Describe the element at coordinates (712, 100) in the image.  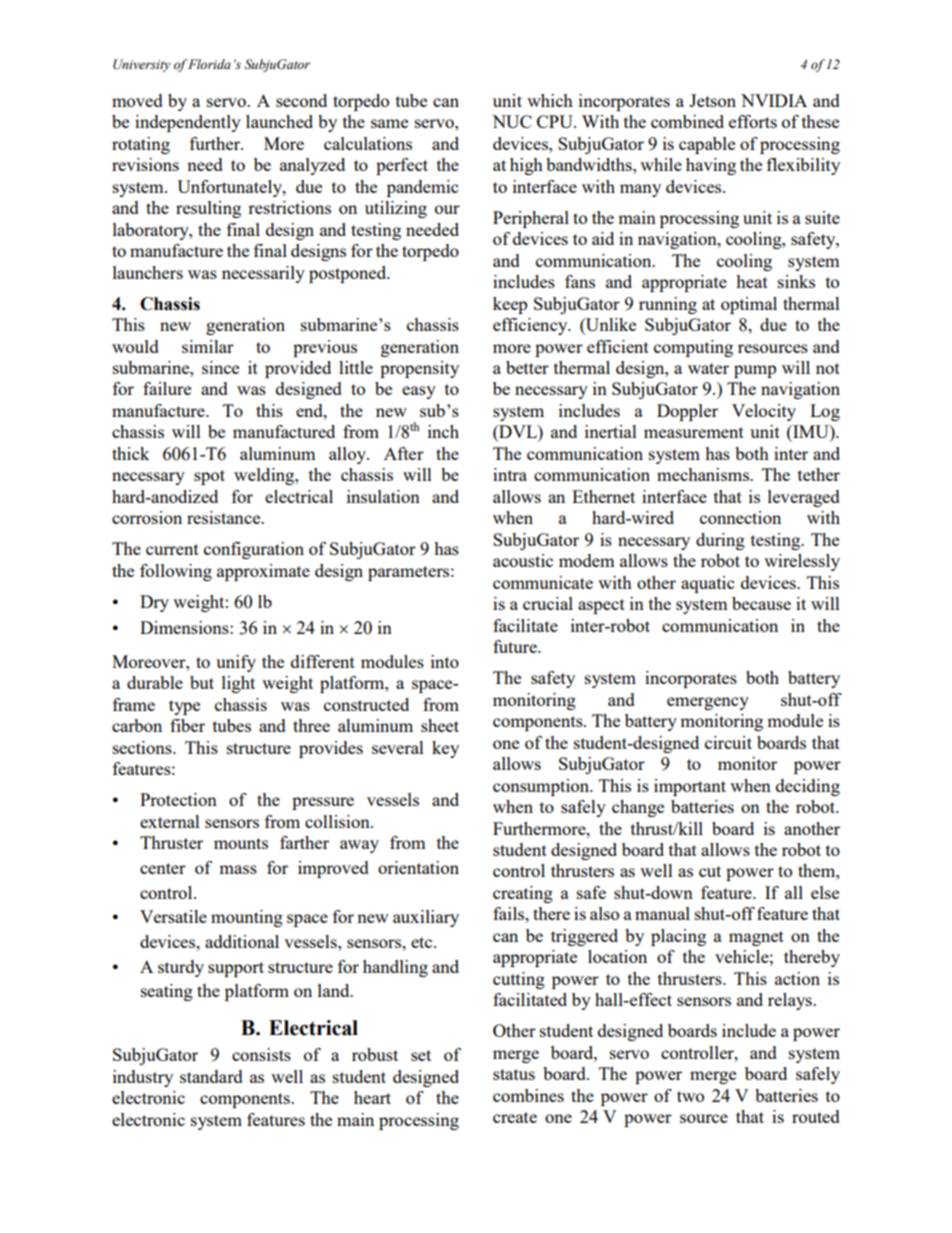
I see `Jetson` at that location.
